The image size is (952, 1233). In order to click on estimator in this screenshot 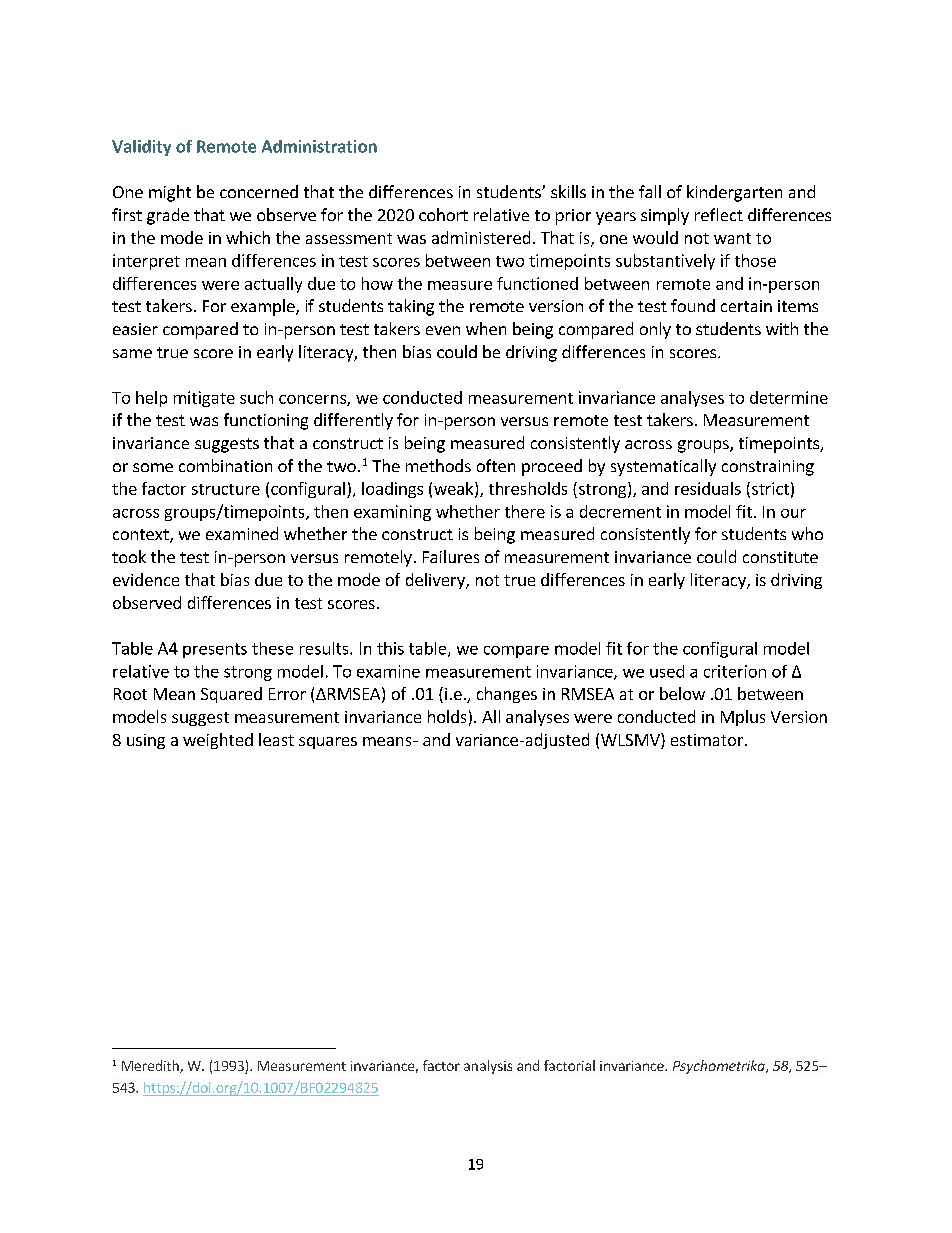, I will do `click(707, 740)`.
